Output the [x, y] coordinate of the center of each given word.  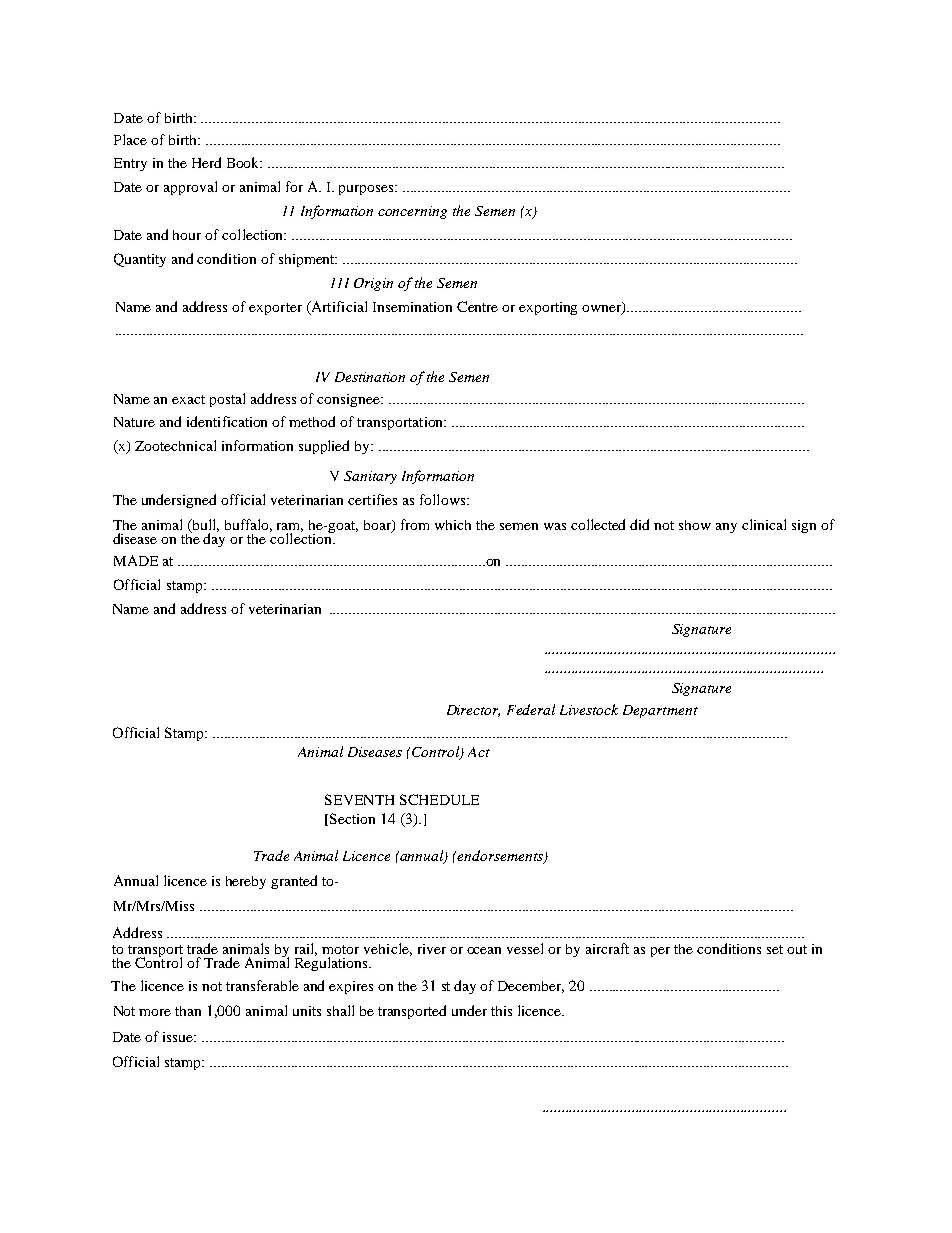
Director [473, 711]
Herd [206, 162]
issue [179, 1037]
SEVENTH [359, 799]
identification [227, 421]
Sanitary [370, 477]
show [695, 525]
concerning [412, 212]
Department [660, 711]
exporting [548, 308]
